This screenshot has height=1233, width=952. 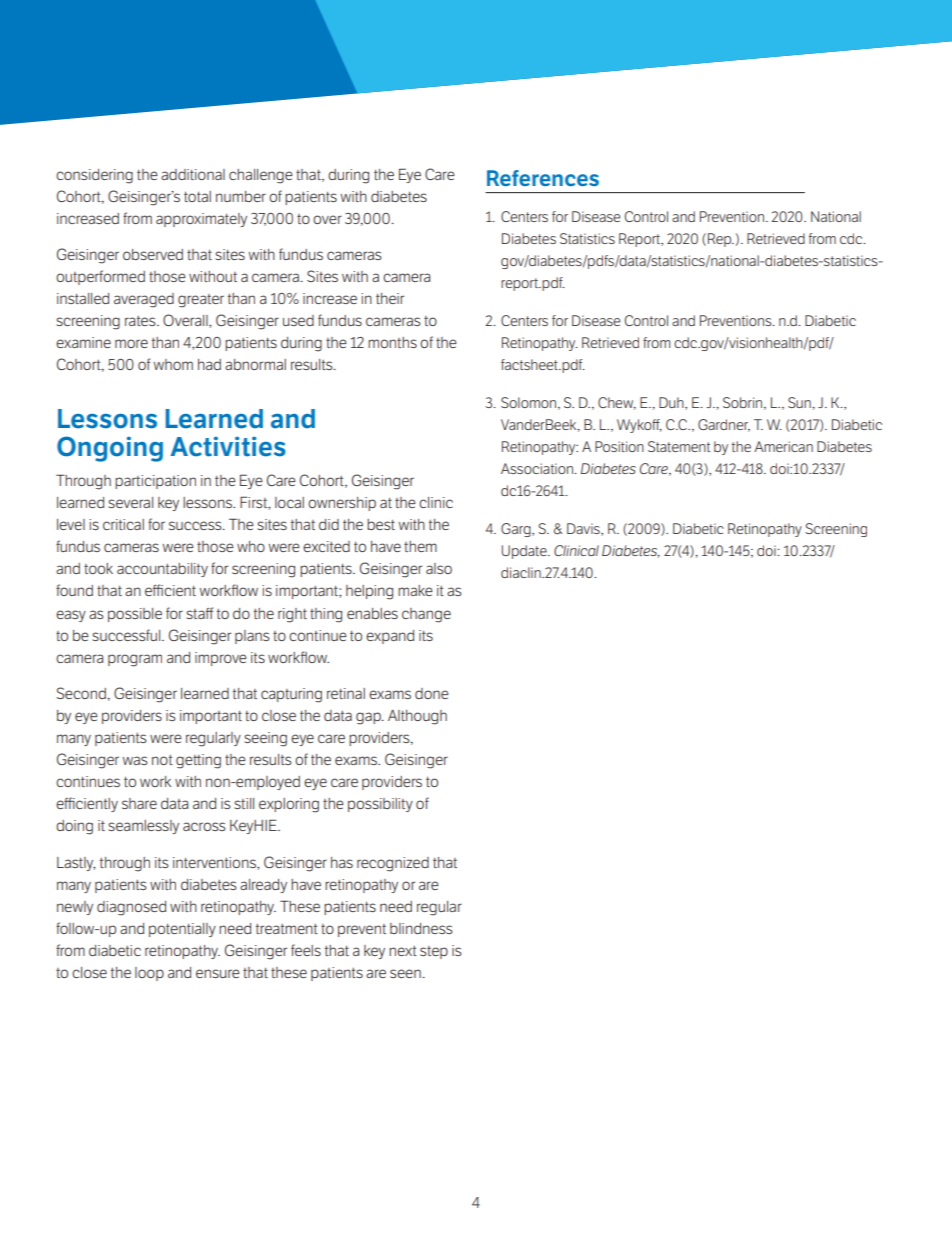 I want to click on total, so click(x=197, y=196).
